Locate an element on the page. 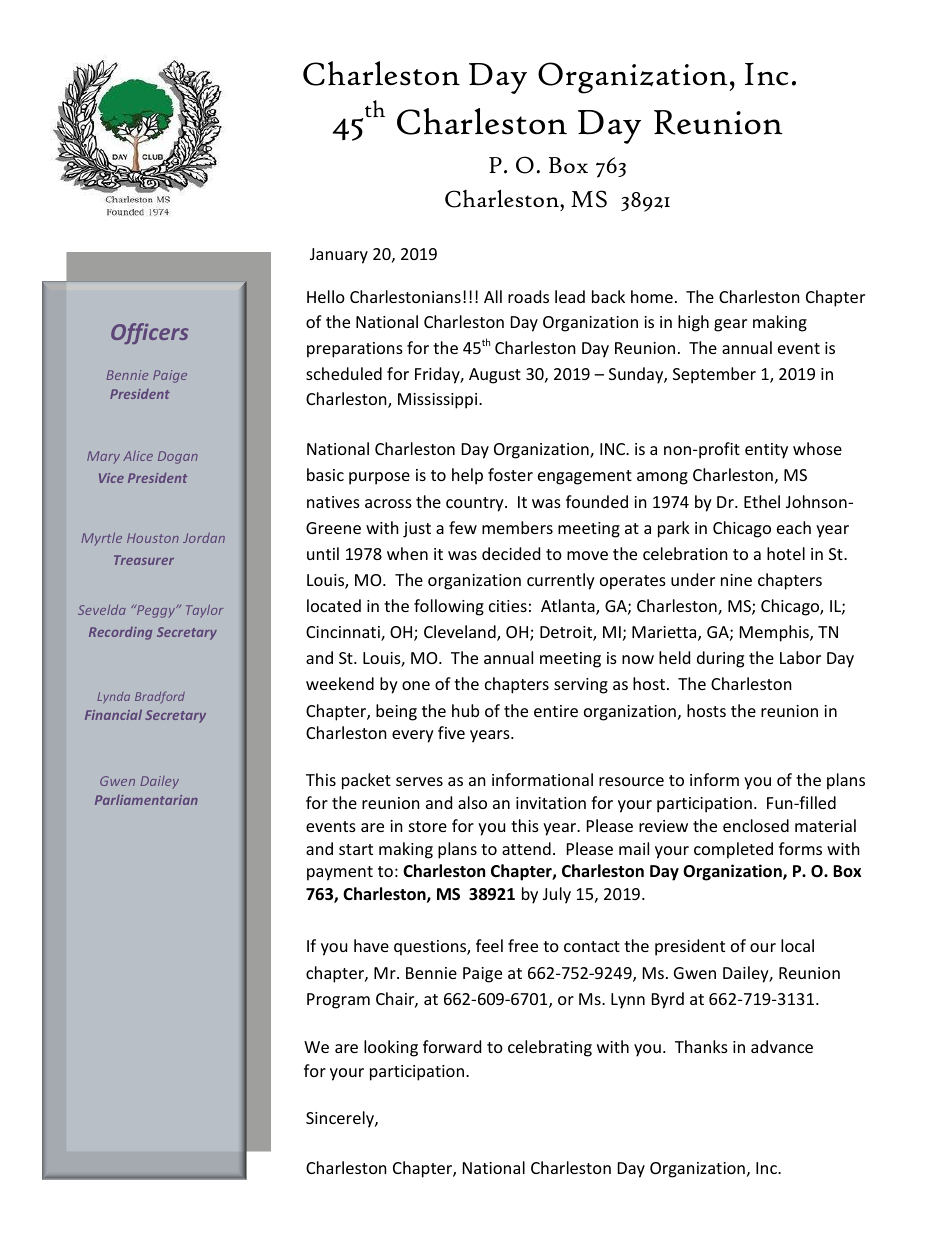  Cleveland is located at coordinates (461, 633).
